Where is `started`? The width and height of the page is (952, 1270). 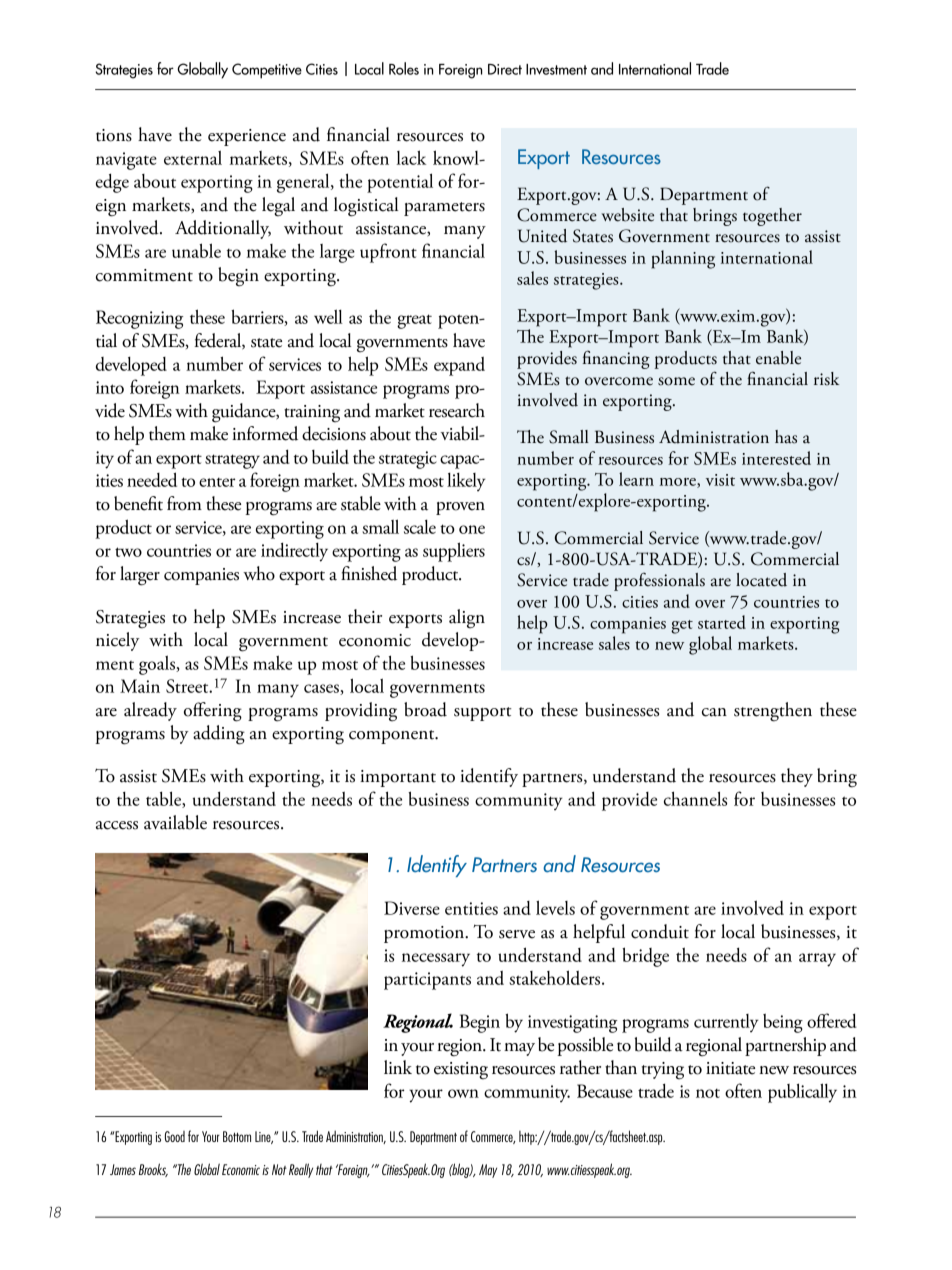
started is located at coordinates (722, 622).
